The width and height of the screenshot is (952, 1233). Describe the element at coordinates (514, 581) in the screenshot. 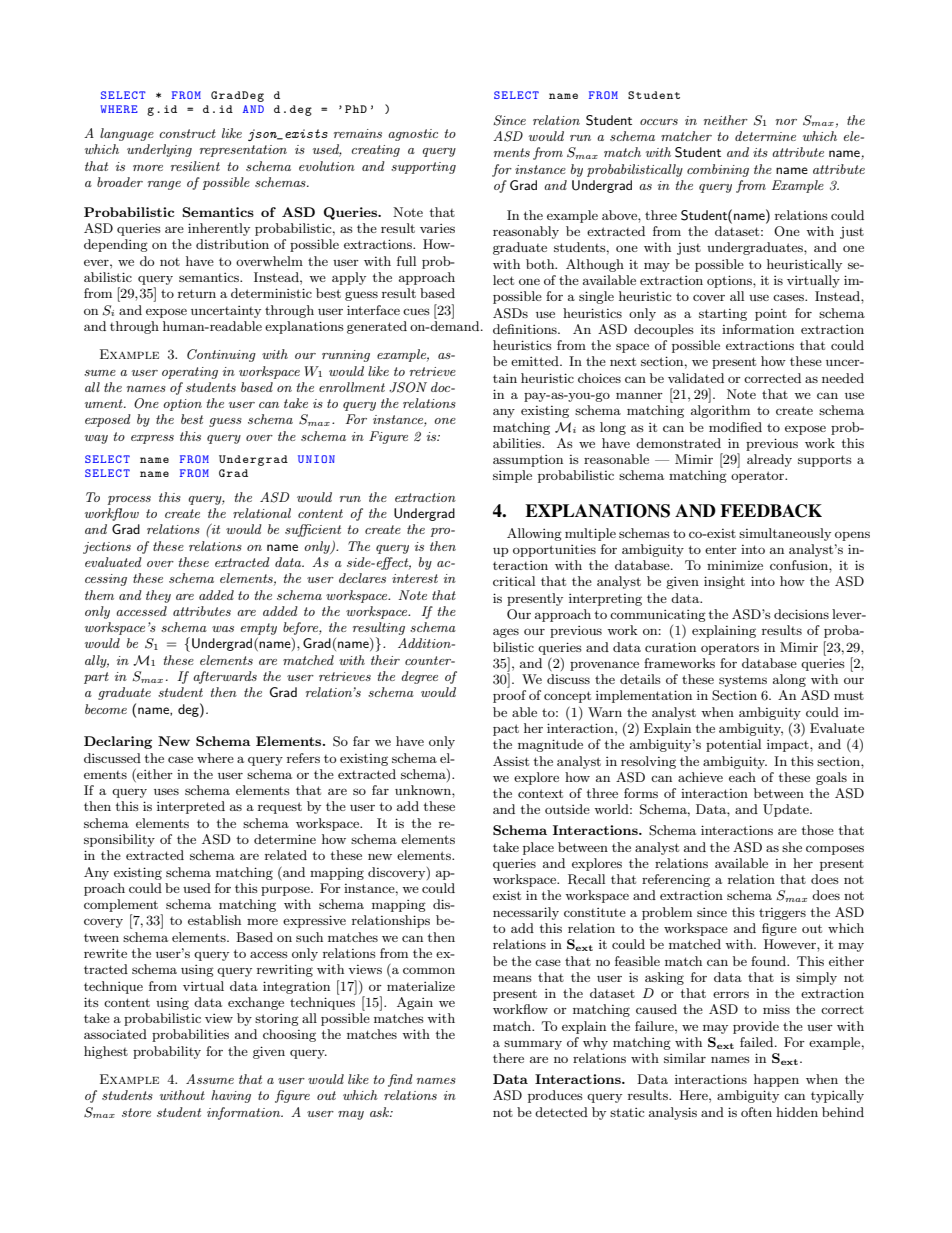

I see `critical` at that location.
